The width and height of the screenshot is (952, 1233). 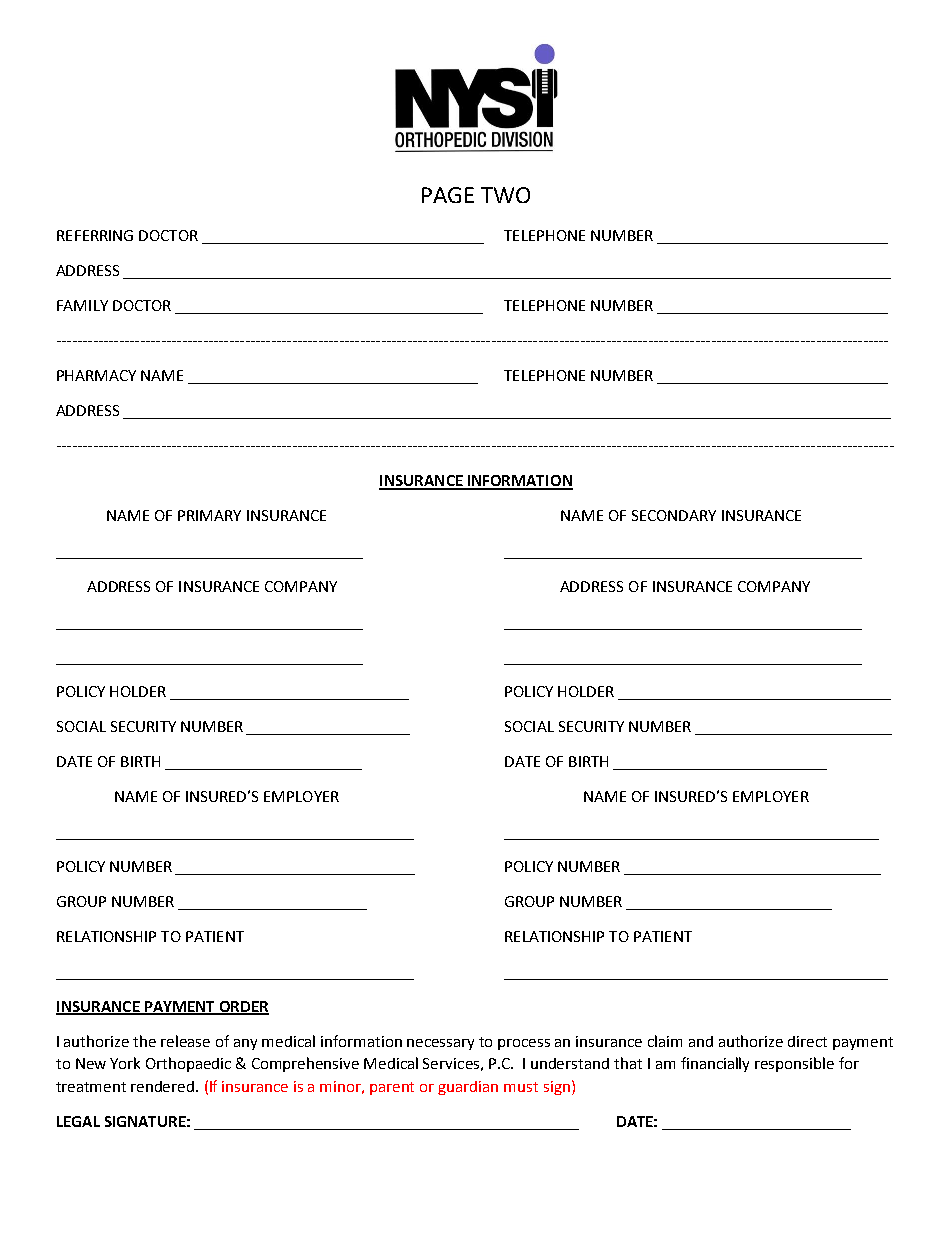 I want to click on direct, so click(x=807, y=1041).
